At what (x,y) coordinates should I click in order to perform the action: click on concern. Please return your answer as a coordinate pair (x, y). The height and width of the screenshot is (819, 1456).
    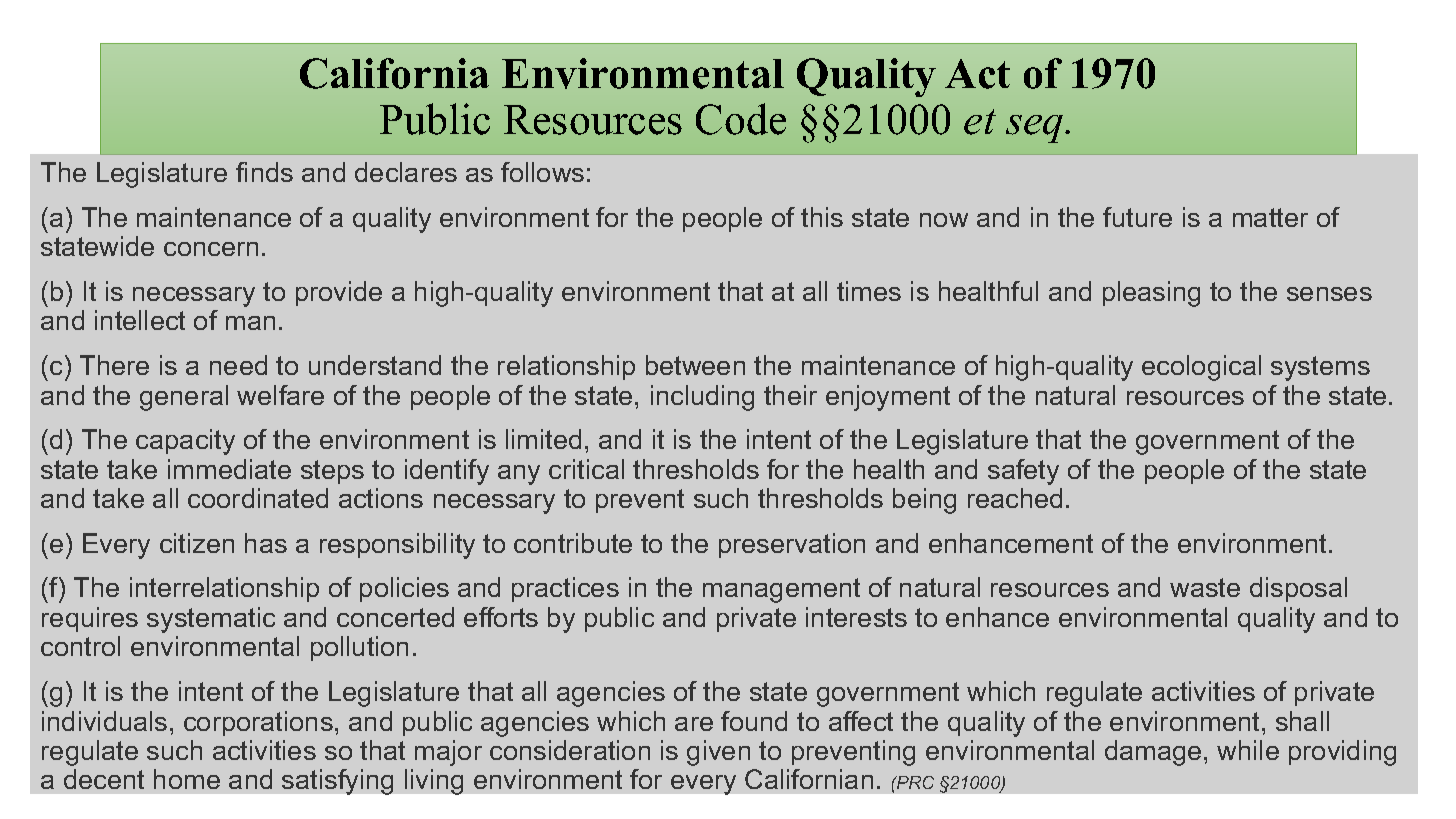
    Looking at the image, I should click on (211, 249).
